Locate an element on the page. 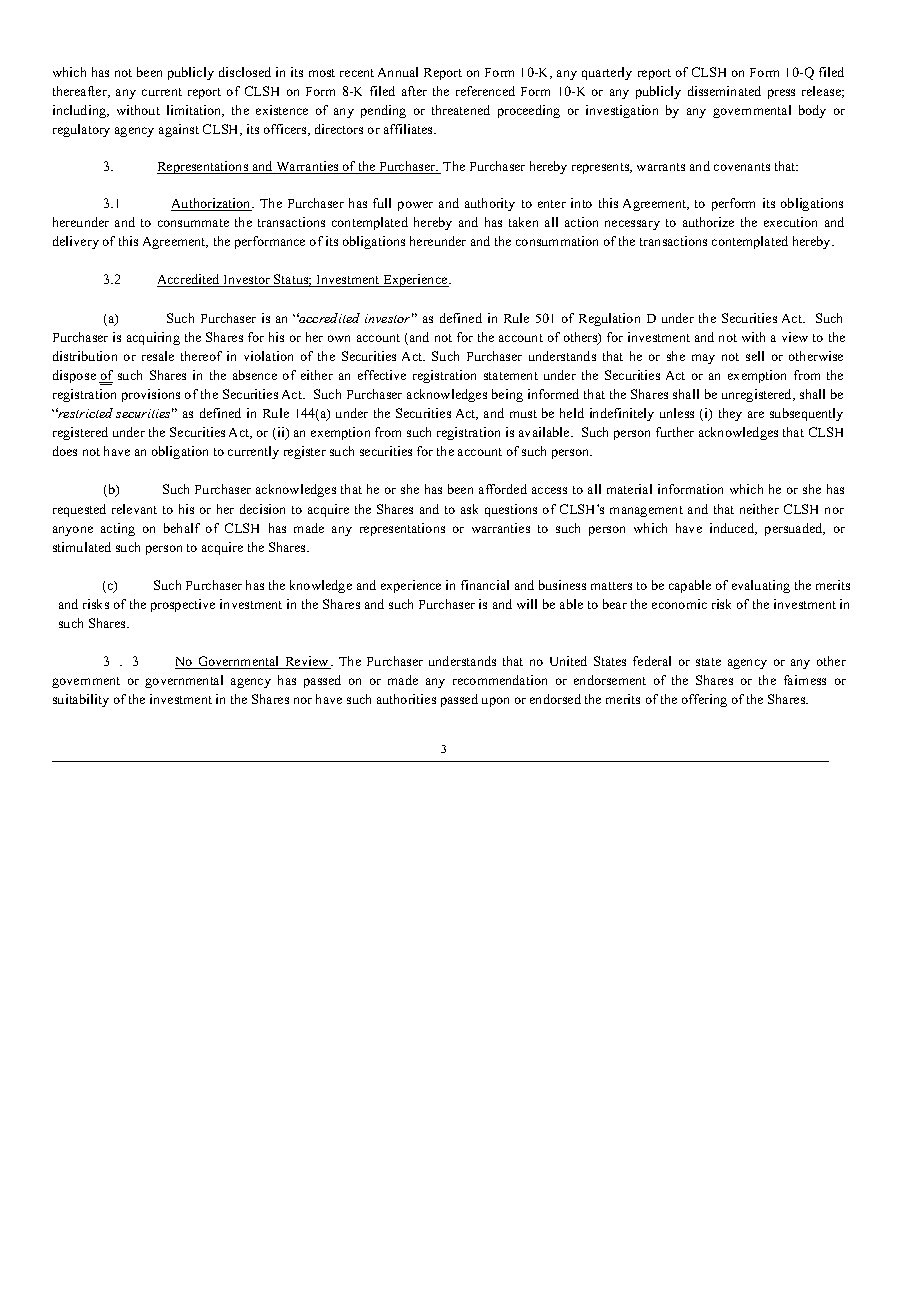  provisions is located at coordinates (151, 395).
